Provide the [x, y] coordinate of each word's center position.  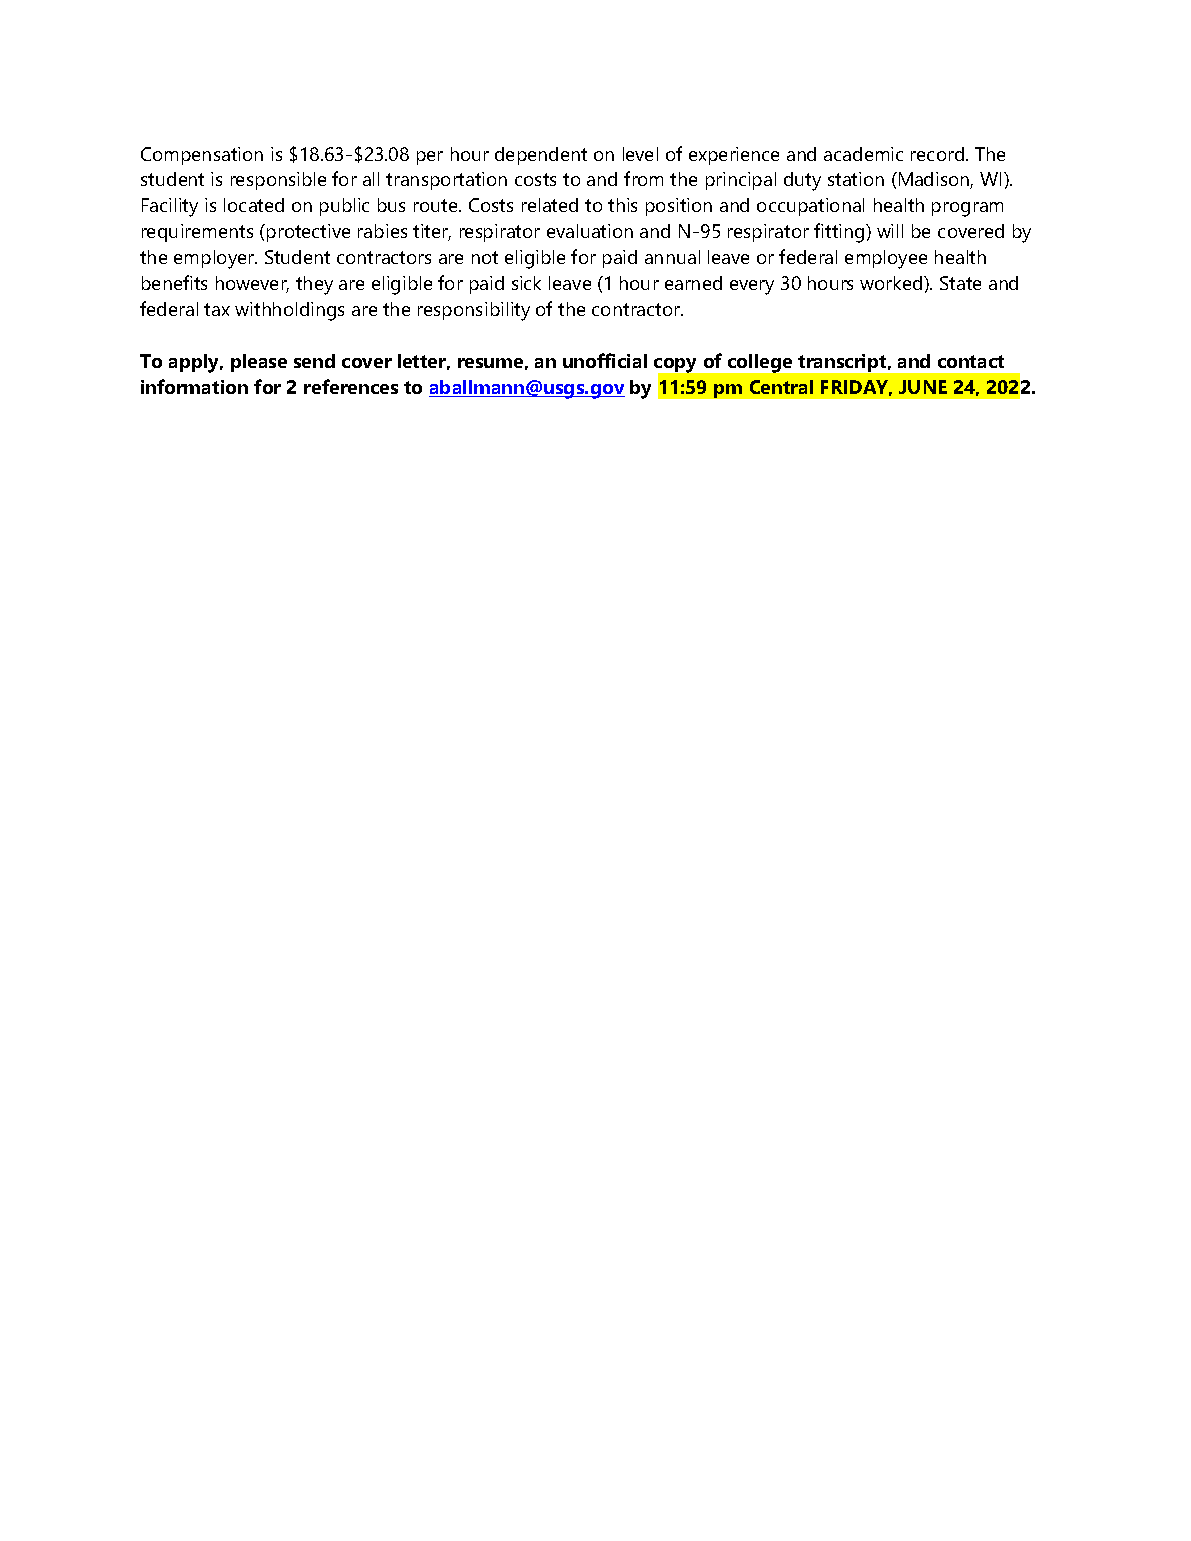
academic [863, 154]
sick [526, 283]
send [314, 361]
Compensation [202, 156]
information [194, 386]
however [252, 284]
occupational [810, 207]
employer [215, 259]
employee [886, 259]
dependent [541, 156]
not [485, 257]
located [254, 205]
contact [971, 361]
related [550, 205]
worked [892, 283]
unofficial [605, 360]
